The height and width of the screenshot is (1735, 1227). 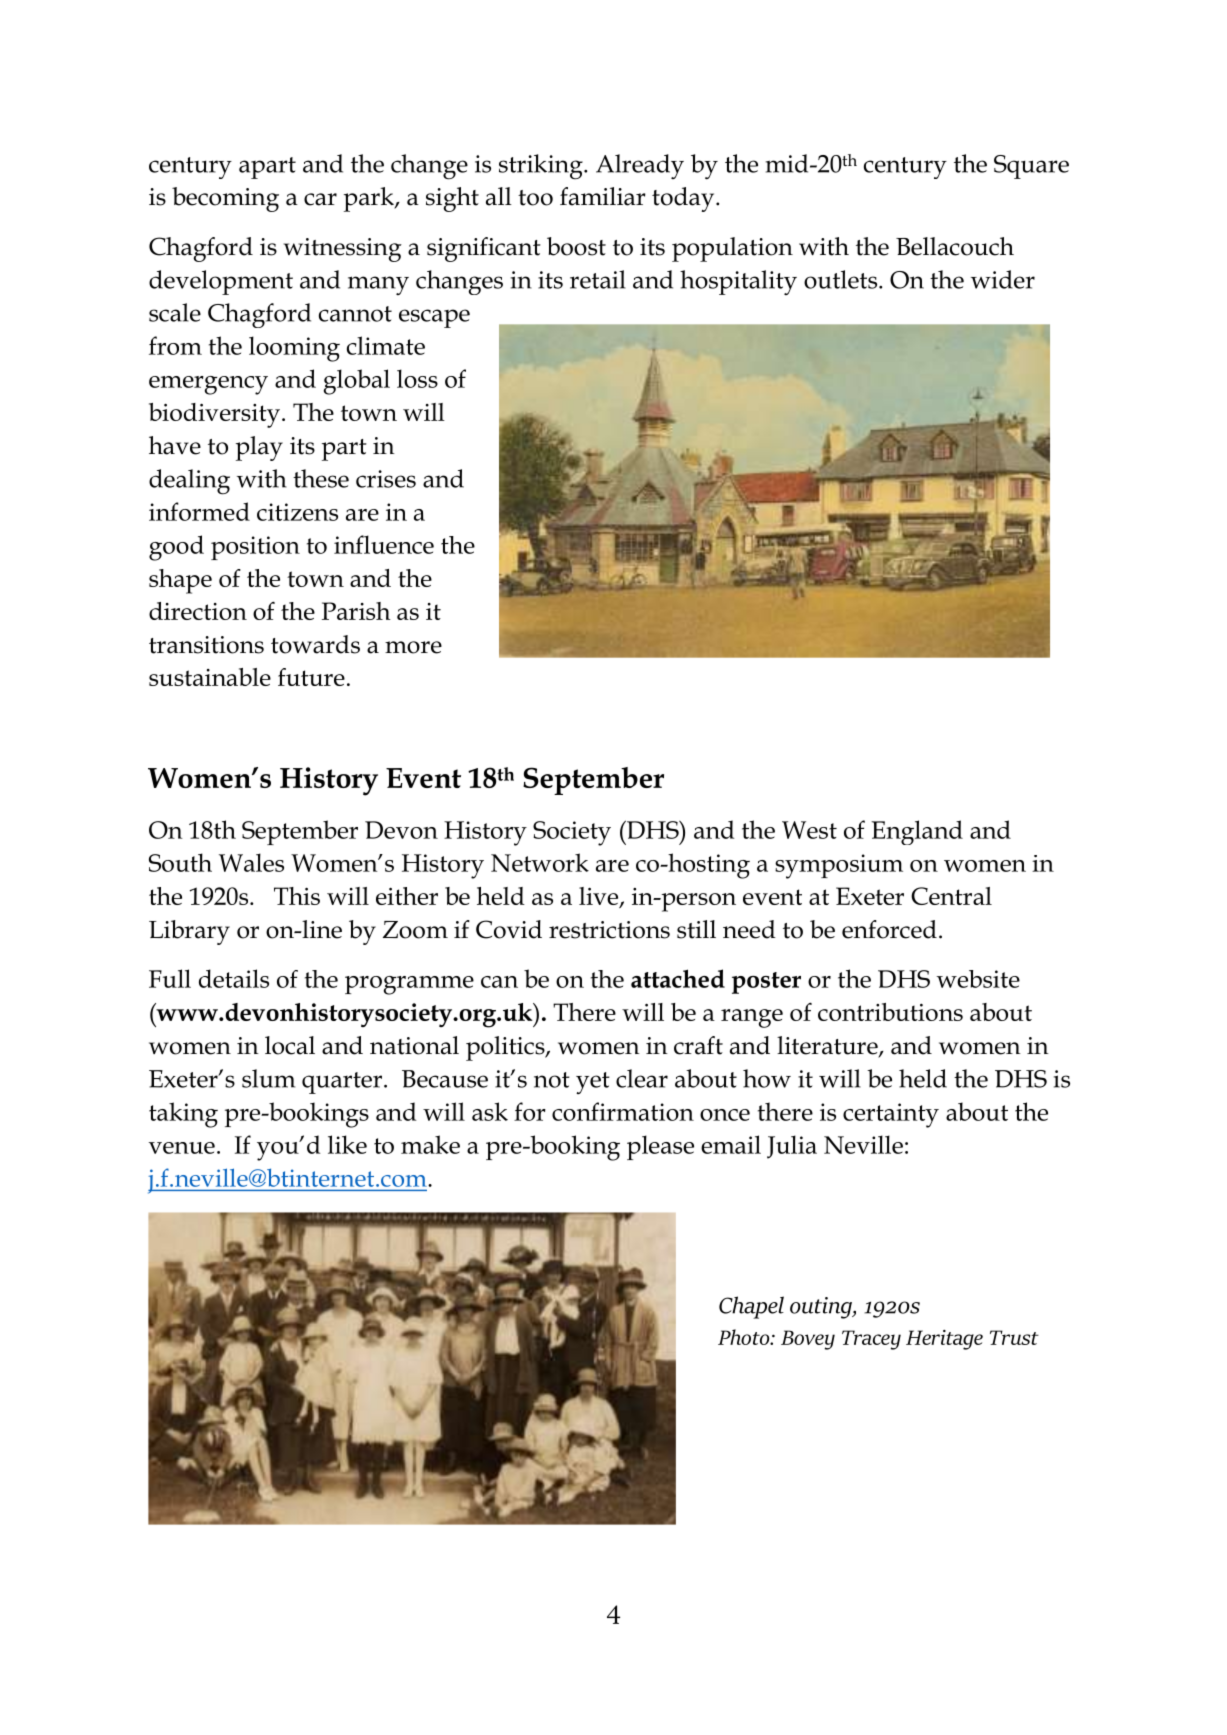 What do you see at coordinates (347, 1144) in the screenshot?
I see `like` at bounding box center [347, 1144].
